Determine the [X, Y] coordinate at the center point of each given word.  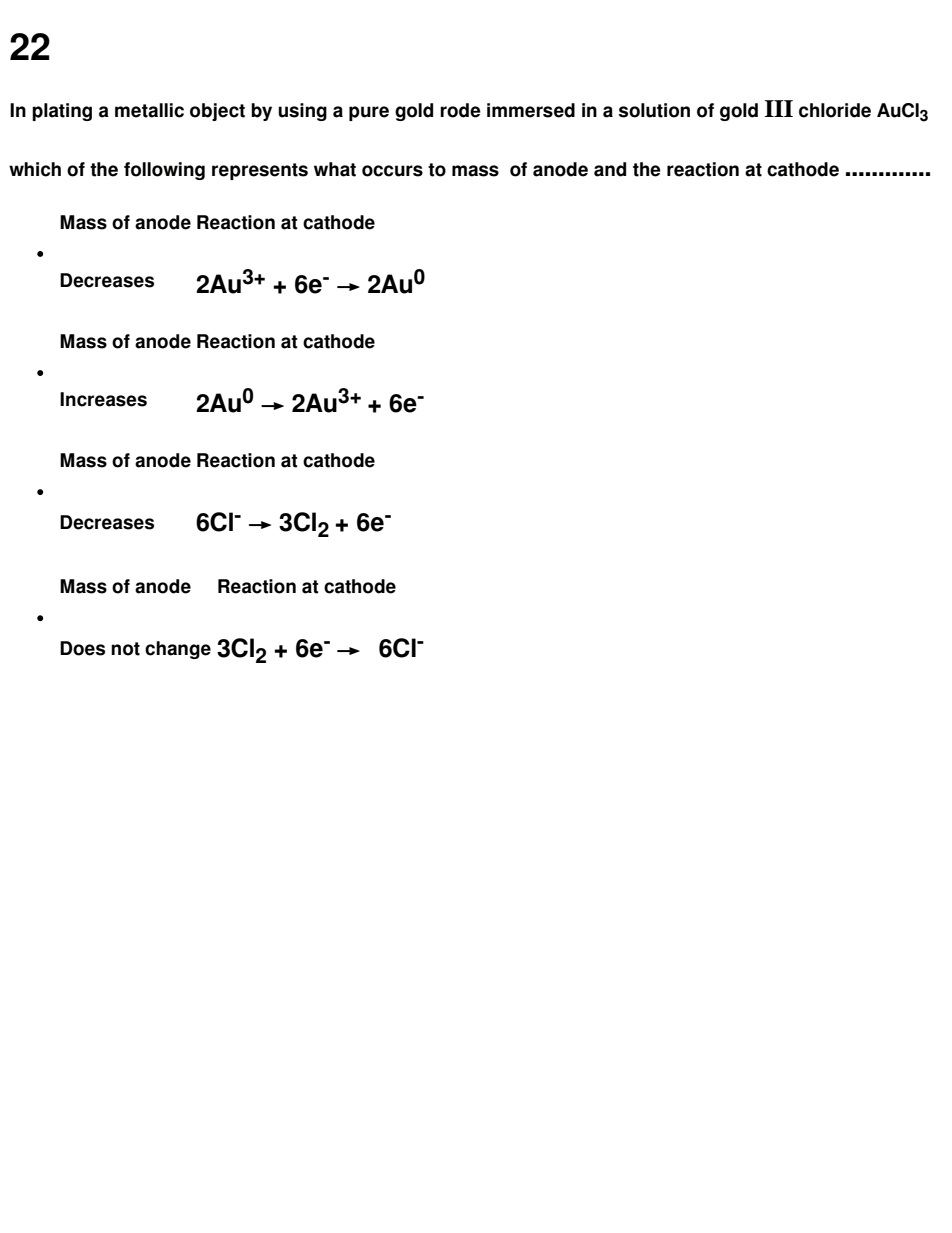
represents [260, 171]
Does [82, 648]
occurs [392, 171]
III [778, 108]
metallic [149, 110]
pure [369, 113]
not [125, 649]
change [178, 650]
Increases [103, 399]
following [164, 171]
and [610, 169]
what [335, 169]
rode [460, 110]
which [35, 169]
